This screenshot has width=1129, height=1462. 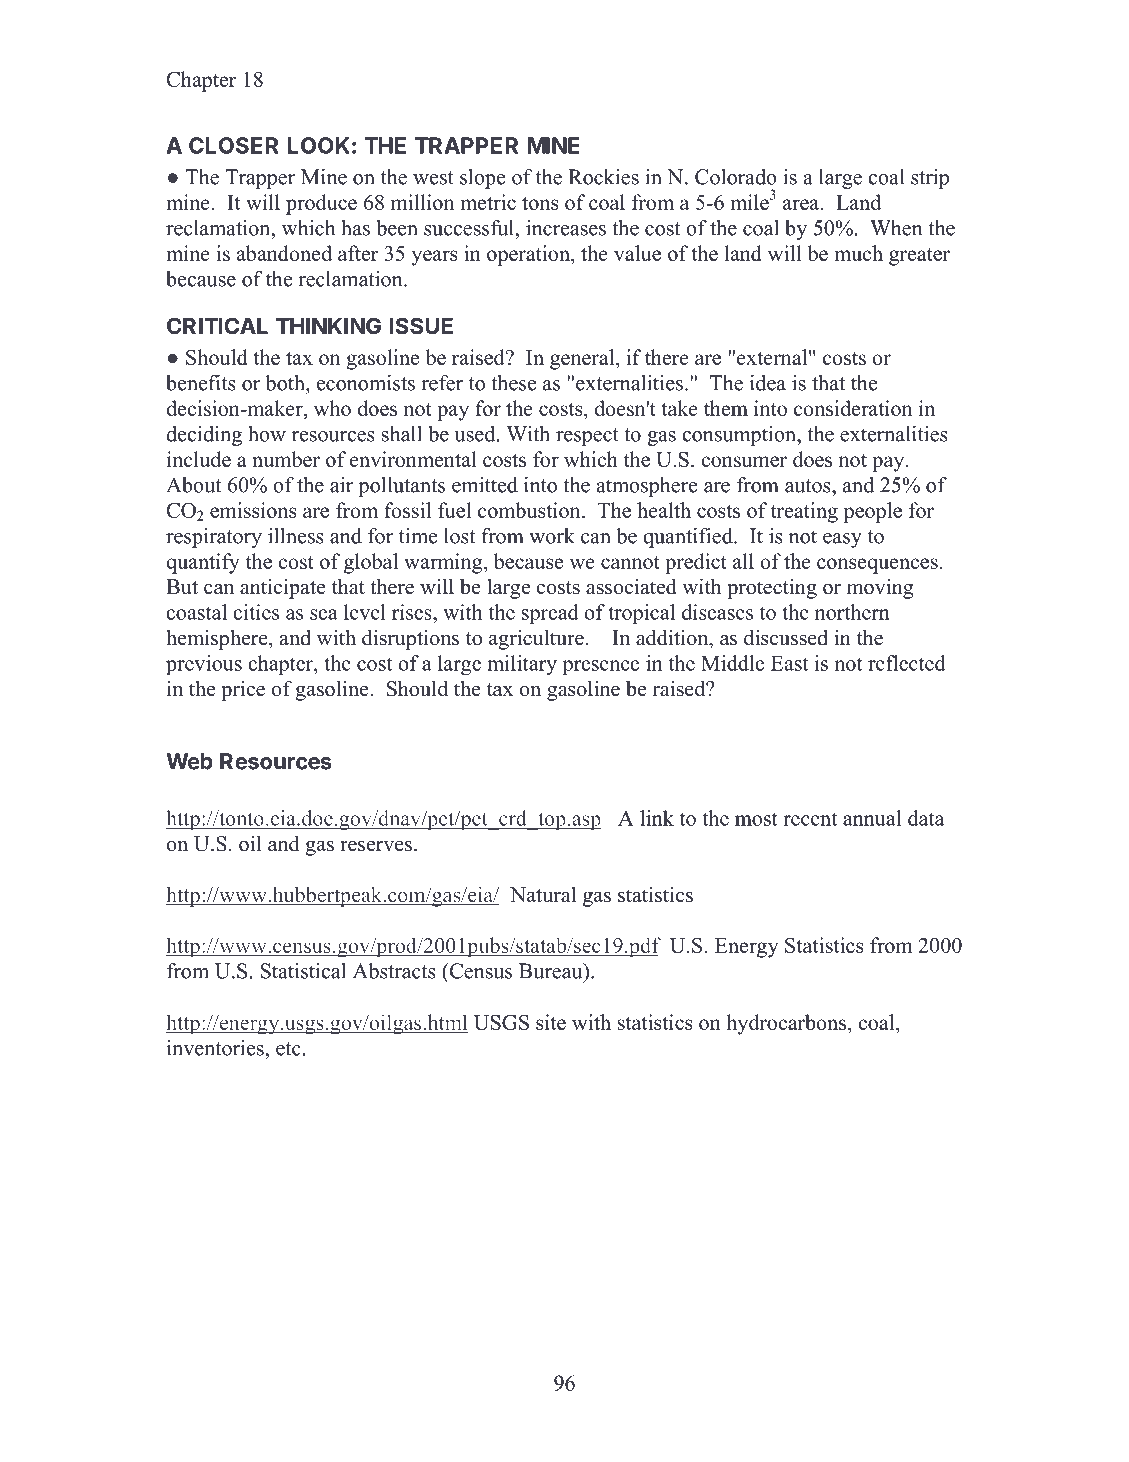 What do you see at coordinates (551, 1022) in the screenshot?
I see `site` at bounding box center [551, 1022].
